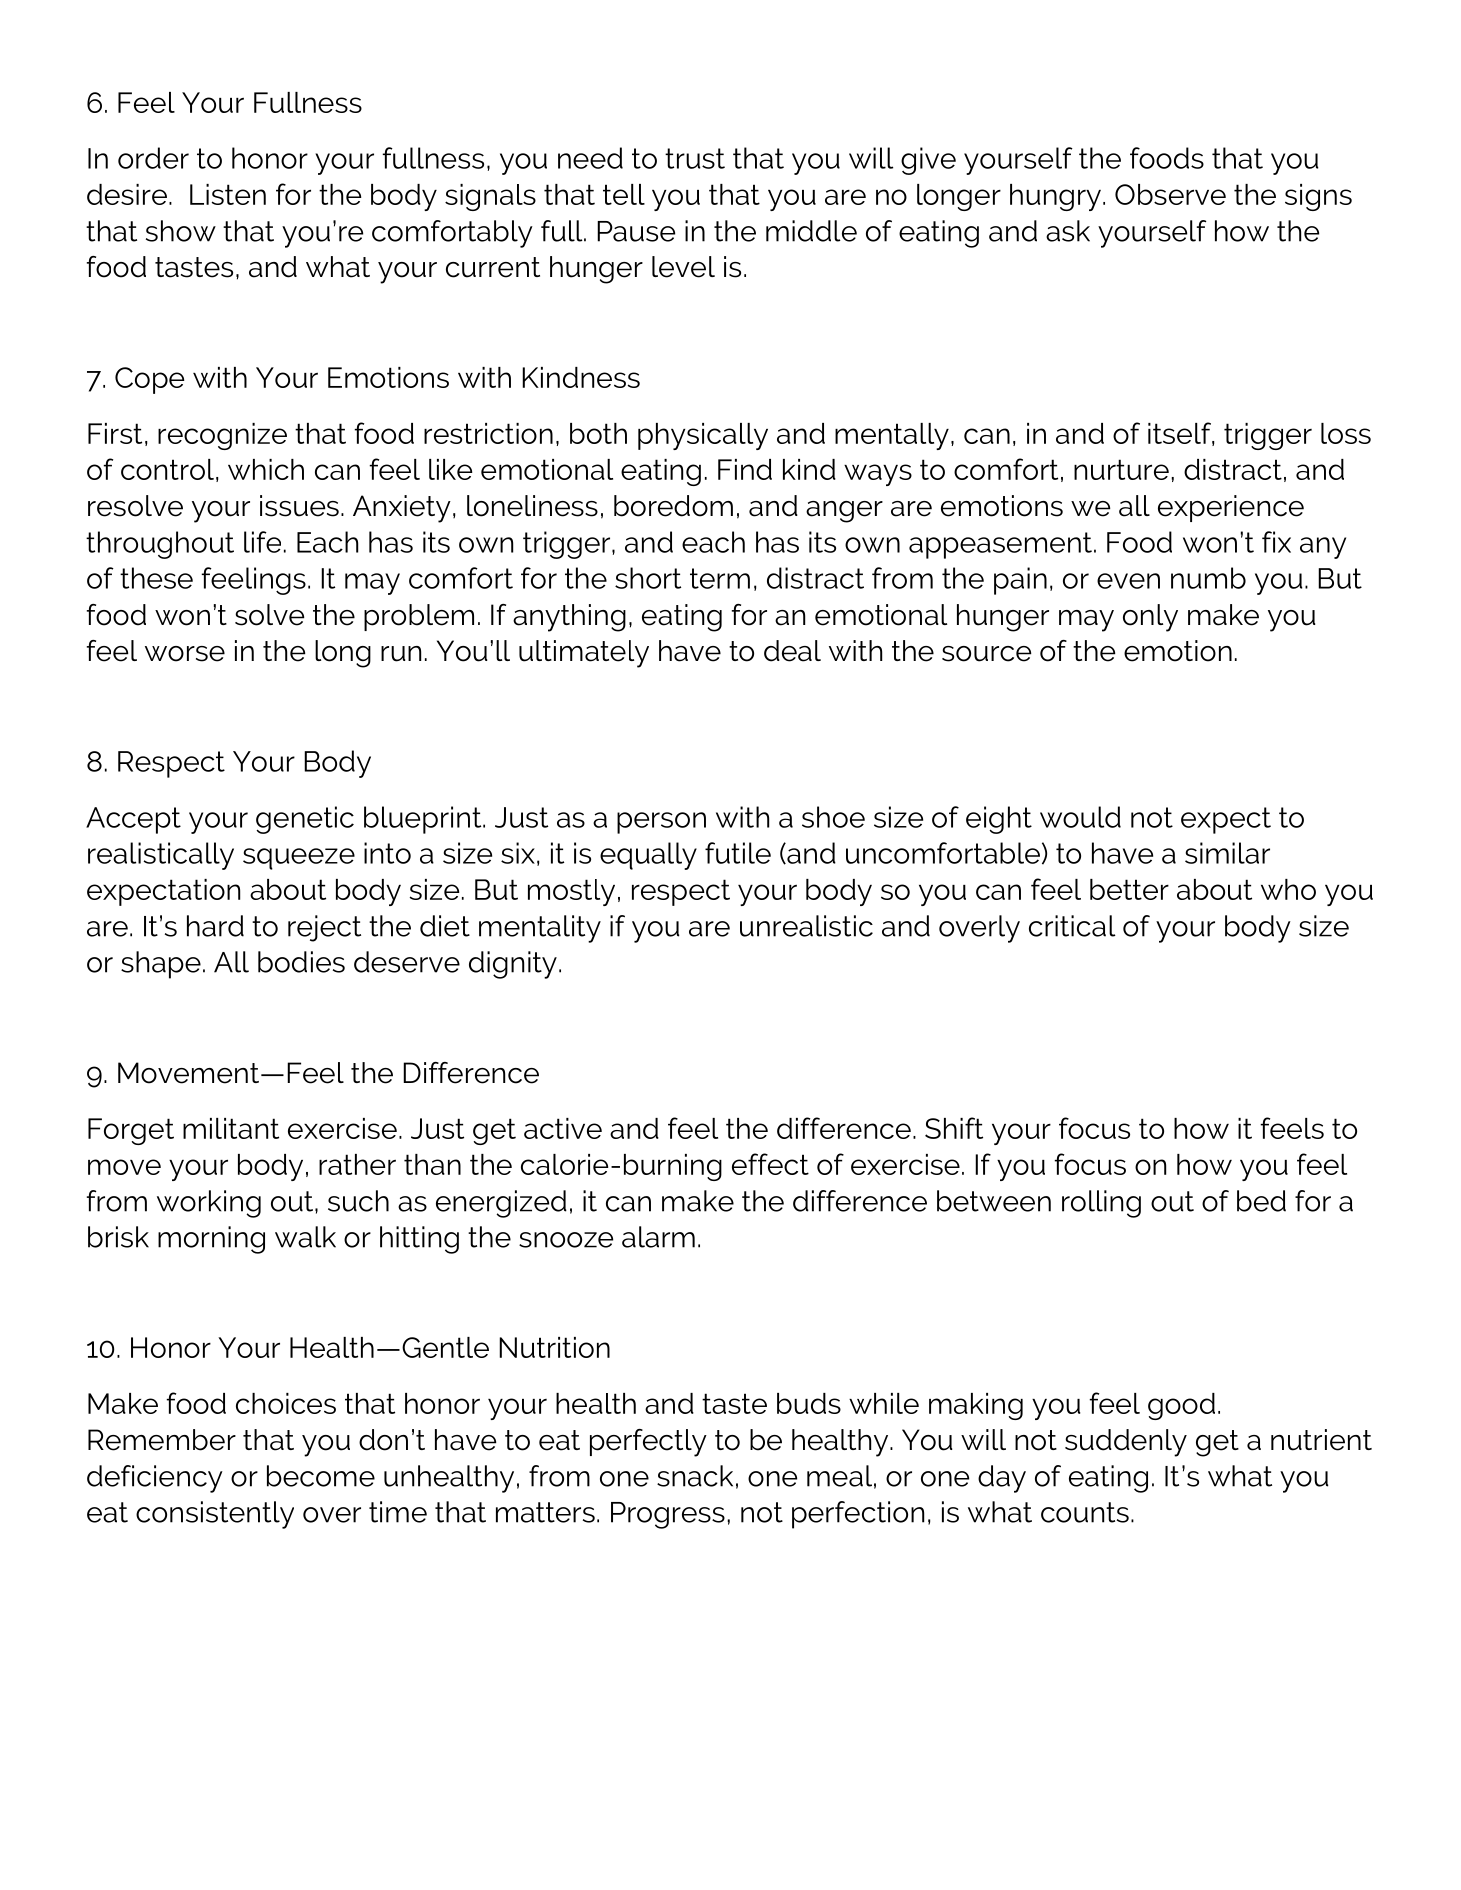  Describe the element at coordinates (228, 194) in the page. I see `Listen` at that location.
